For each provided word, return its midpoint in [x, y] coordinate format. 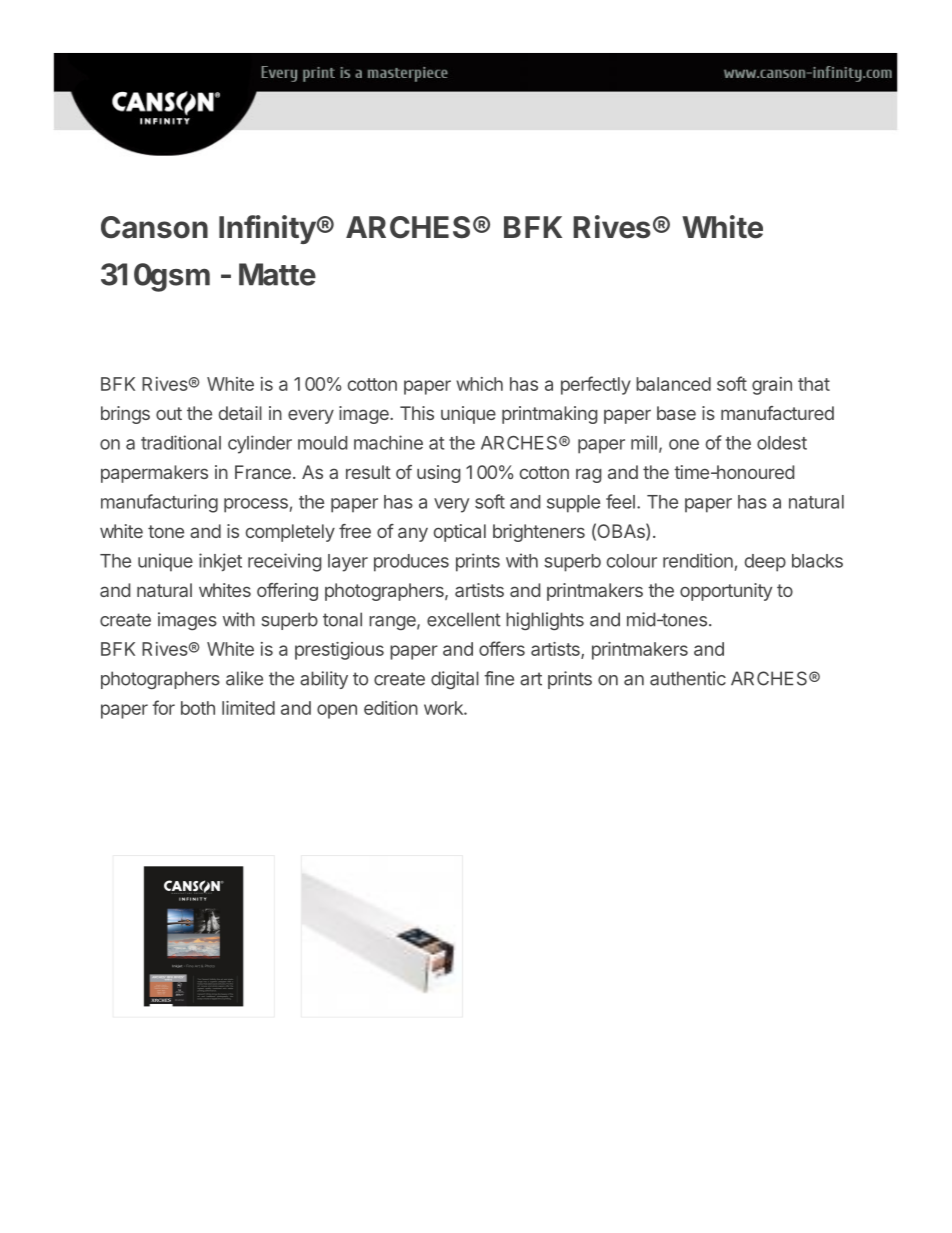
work [444, 708]
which [479, 384]
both [198, 708]
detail [240, 413]
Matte [277, 274]
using [439, 474]
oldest [782, 443]
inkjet [220, 562]
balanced [673, 384]
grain [772, 386]
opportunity [726, 592]
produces [411, 563]
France [263, 472]
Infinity [268, 229]
